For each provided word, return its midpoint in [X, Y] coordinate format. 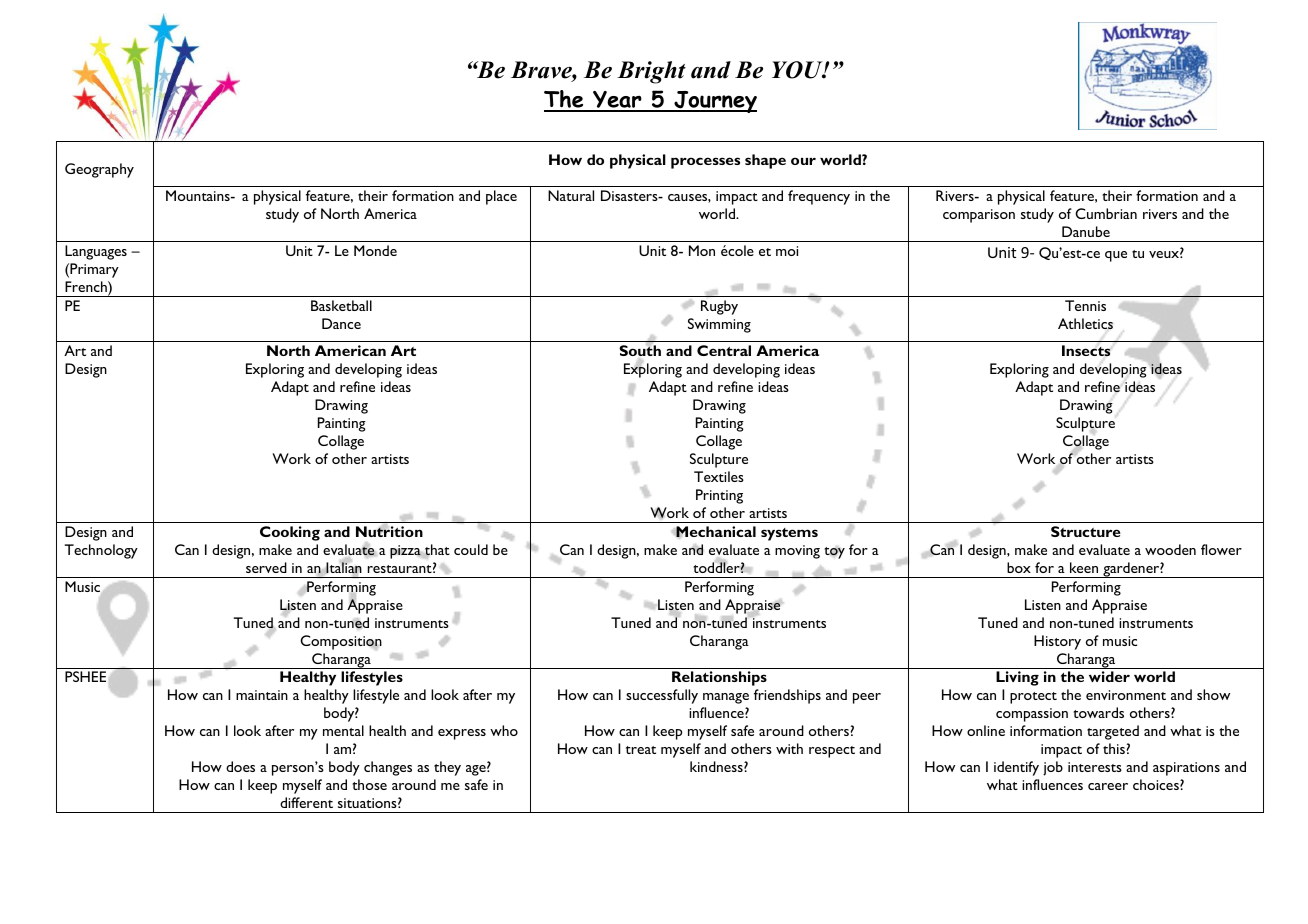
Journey [714, 102]
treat [641, 750]
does [240, 766]
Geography [99, 170]
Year [617, 101]
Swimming [719, 325]
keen [1084, 567]
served [266, 567]
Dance [341, 323]
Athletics [1085, 323]
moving [797, 552]
